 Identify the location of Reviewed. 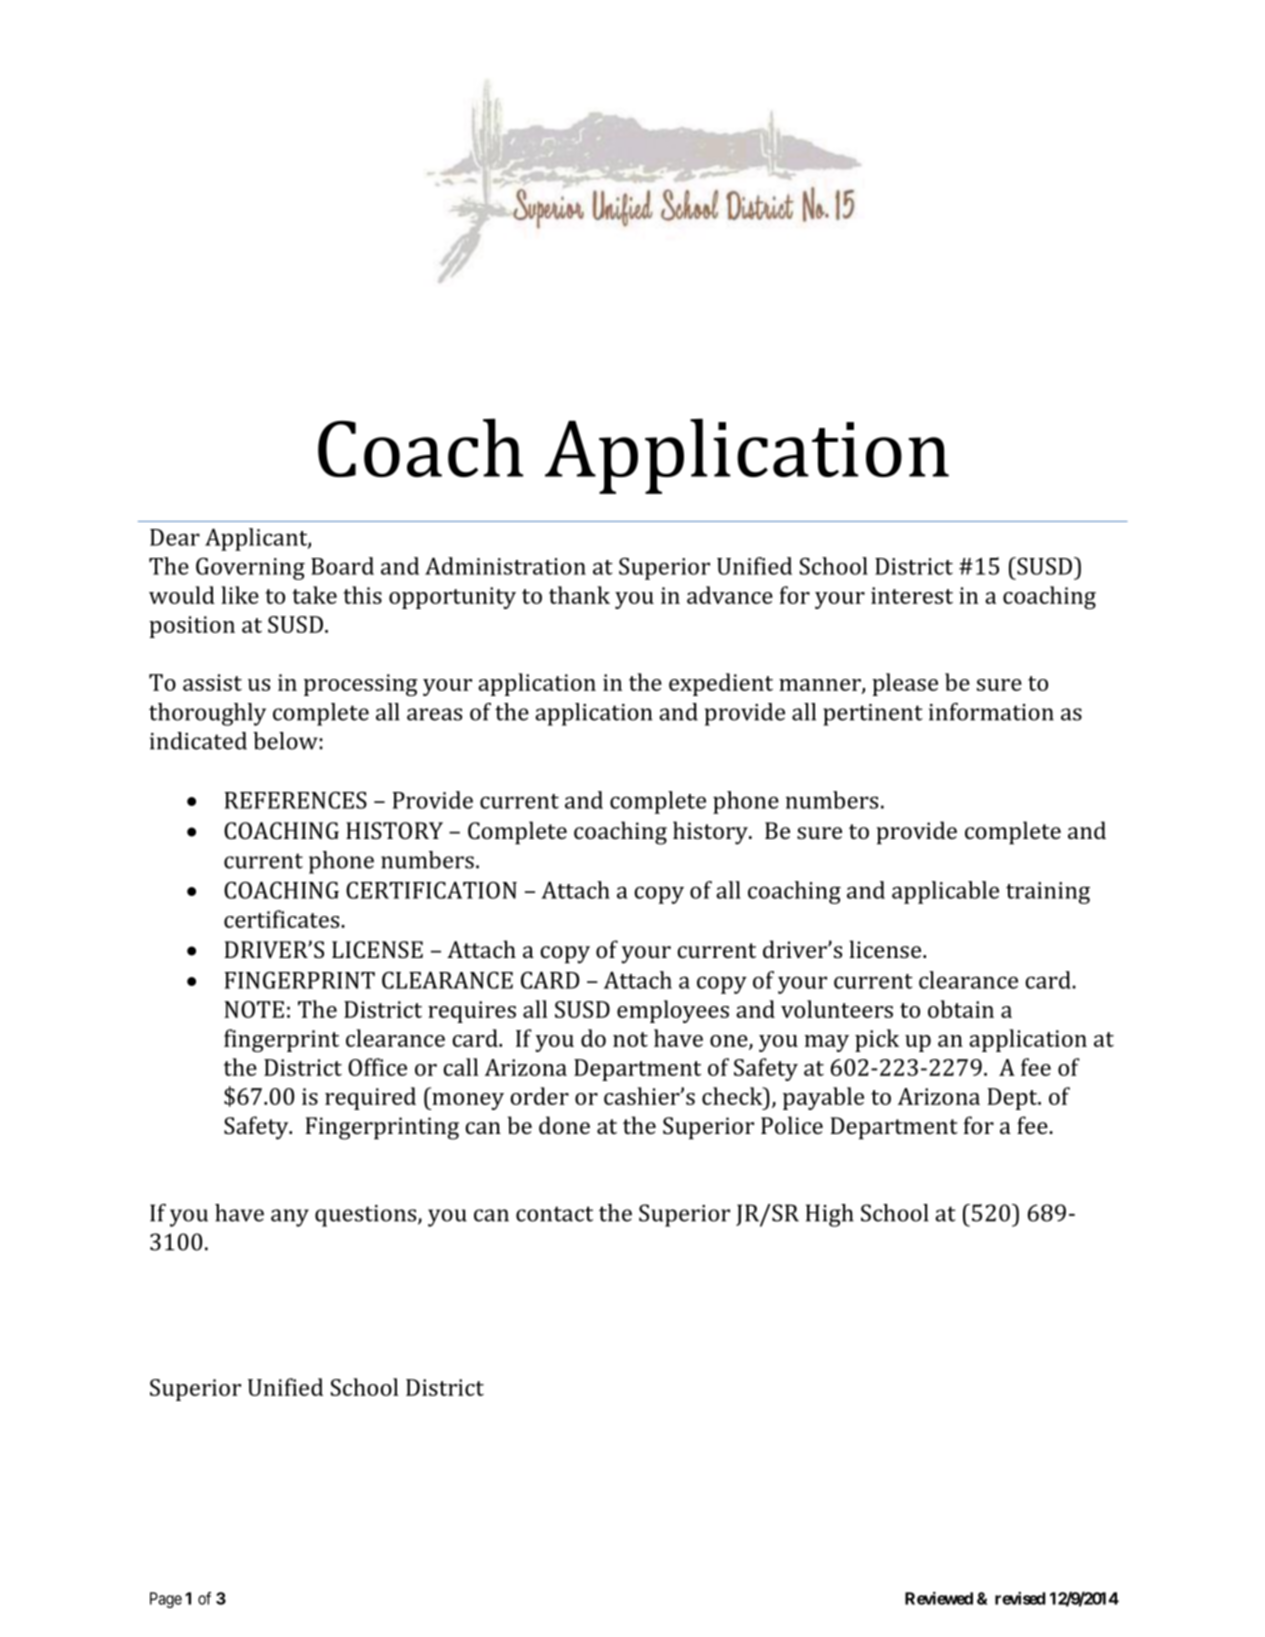
(939, 1598).
